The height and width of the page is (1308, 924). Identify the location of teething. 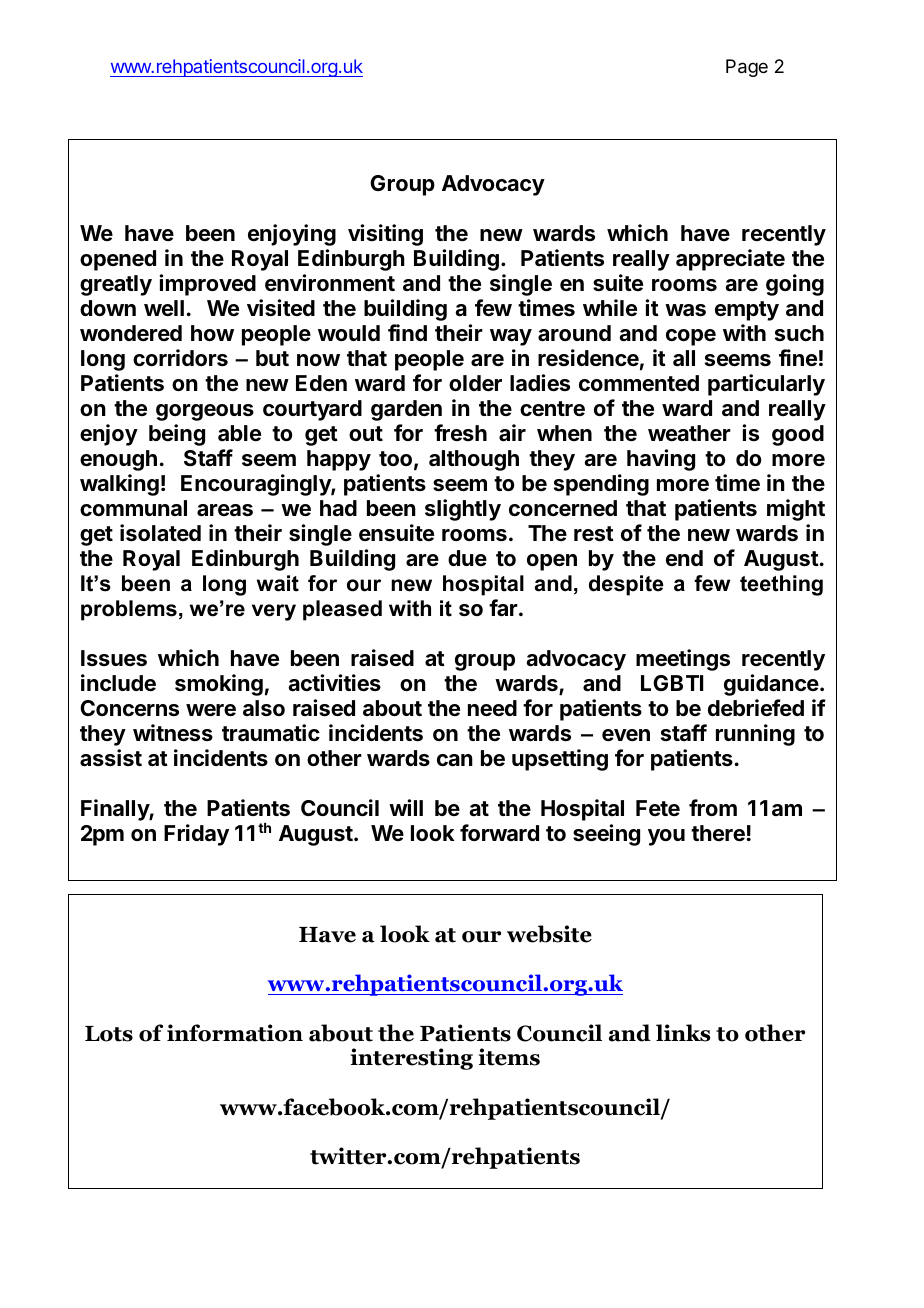
(781, 585).
